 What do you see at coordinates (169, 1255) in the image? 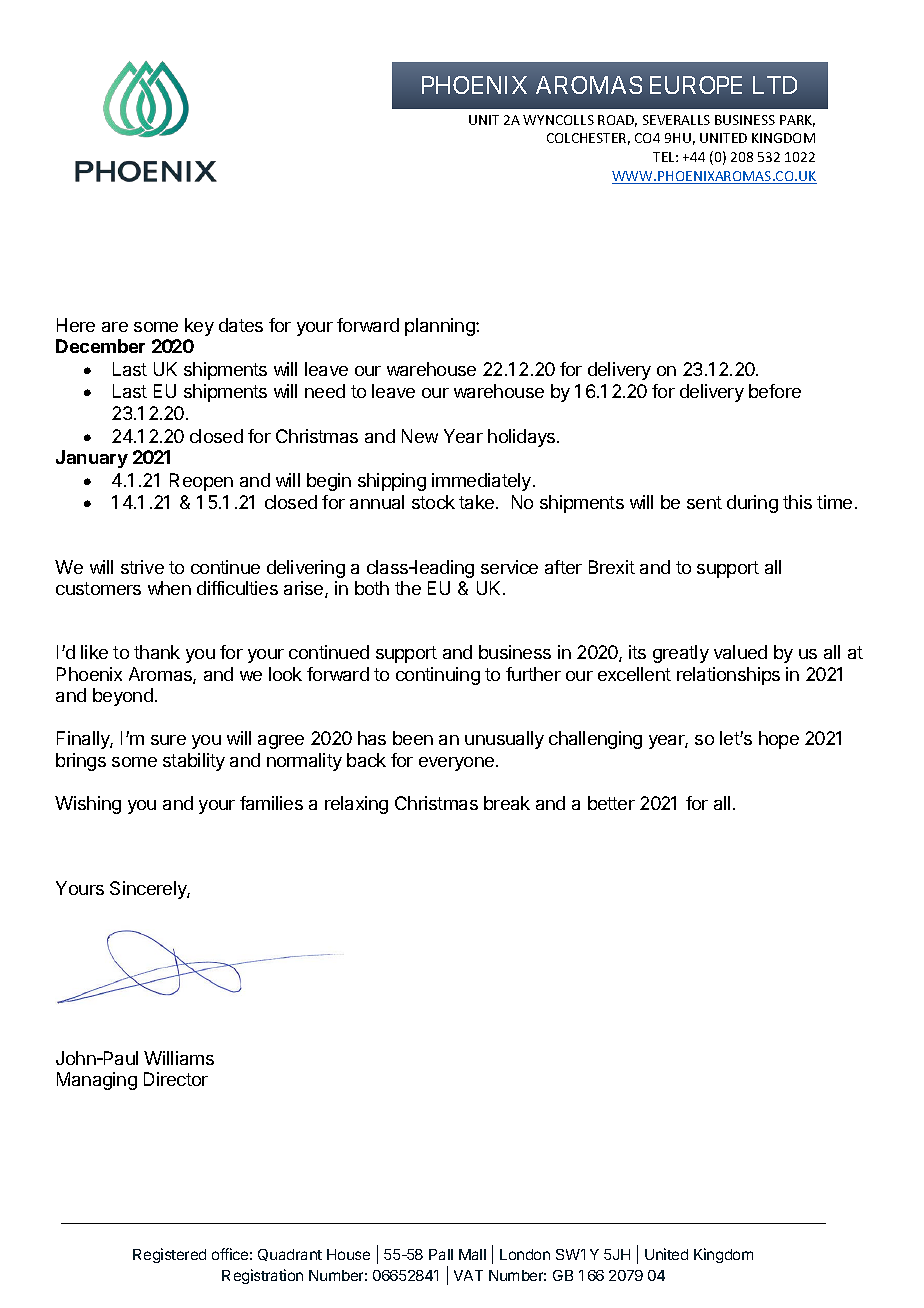
I see `Registered` at bounding box center [169, 1255].
